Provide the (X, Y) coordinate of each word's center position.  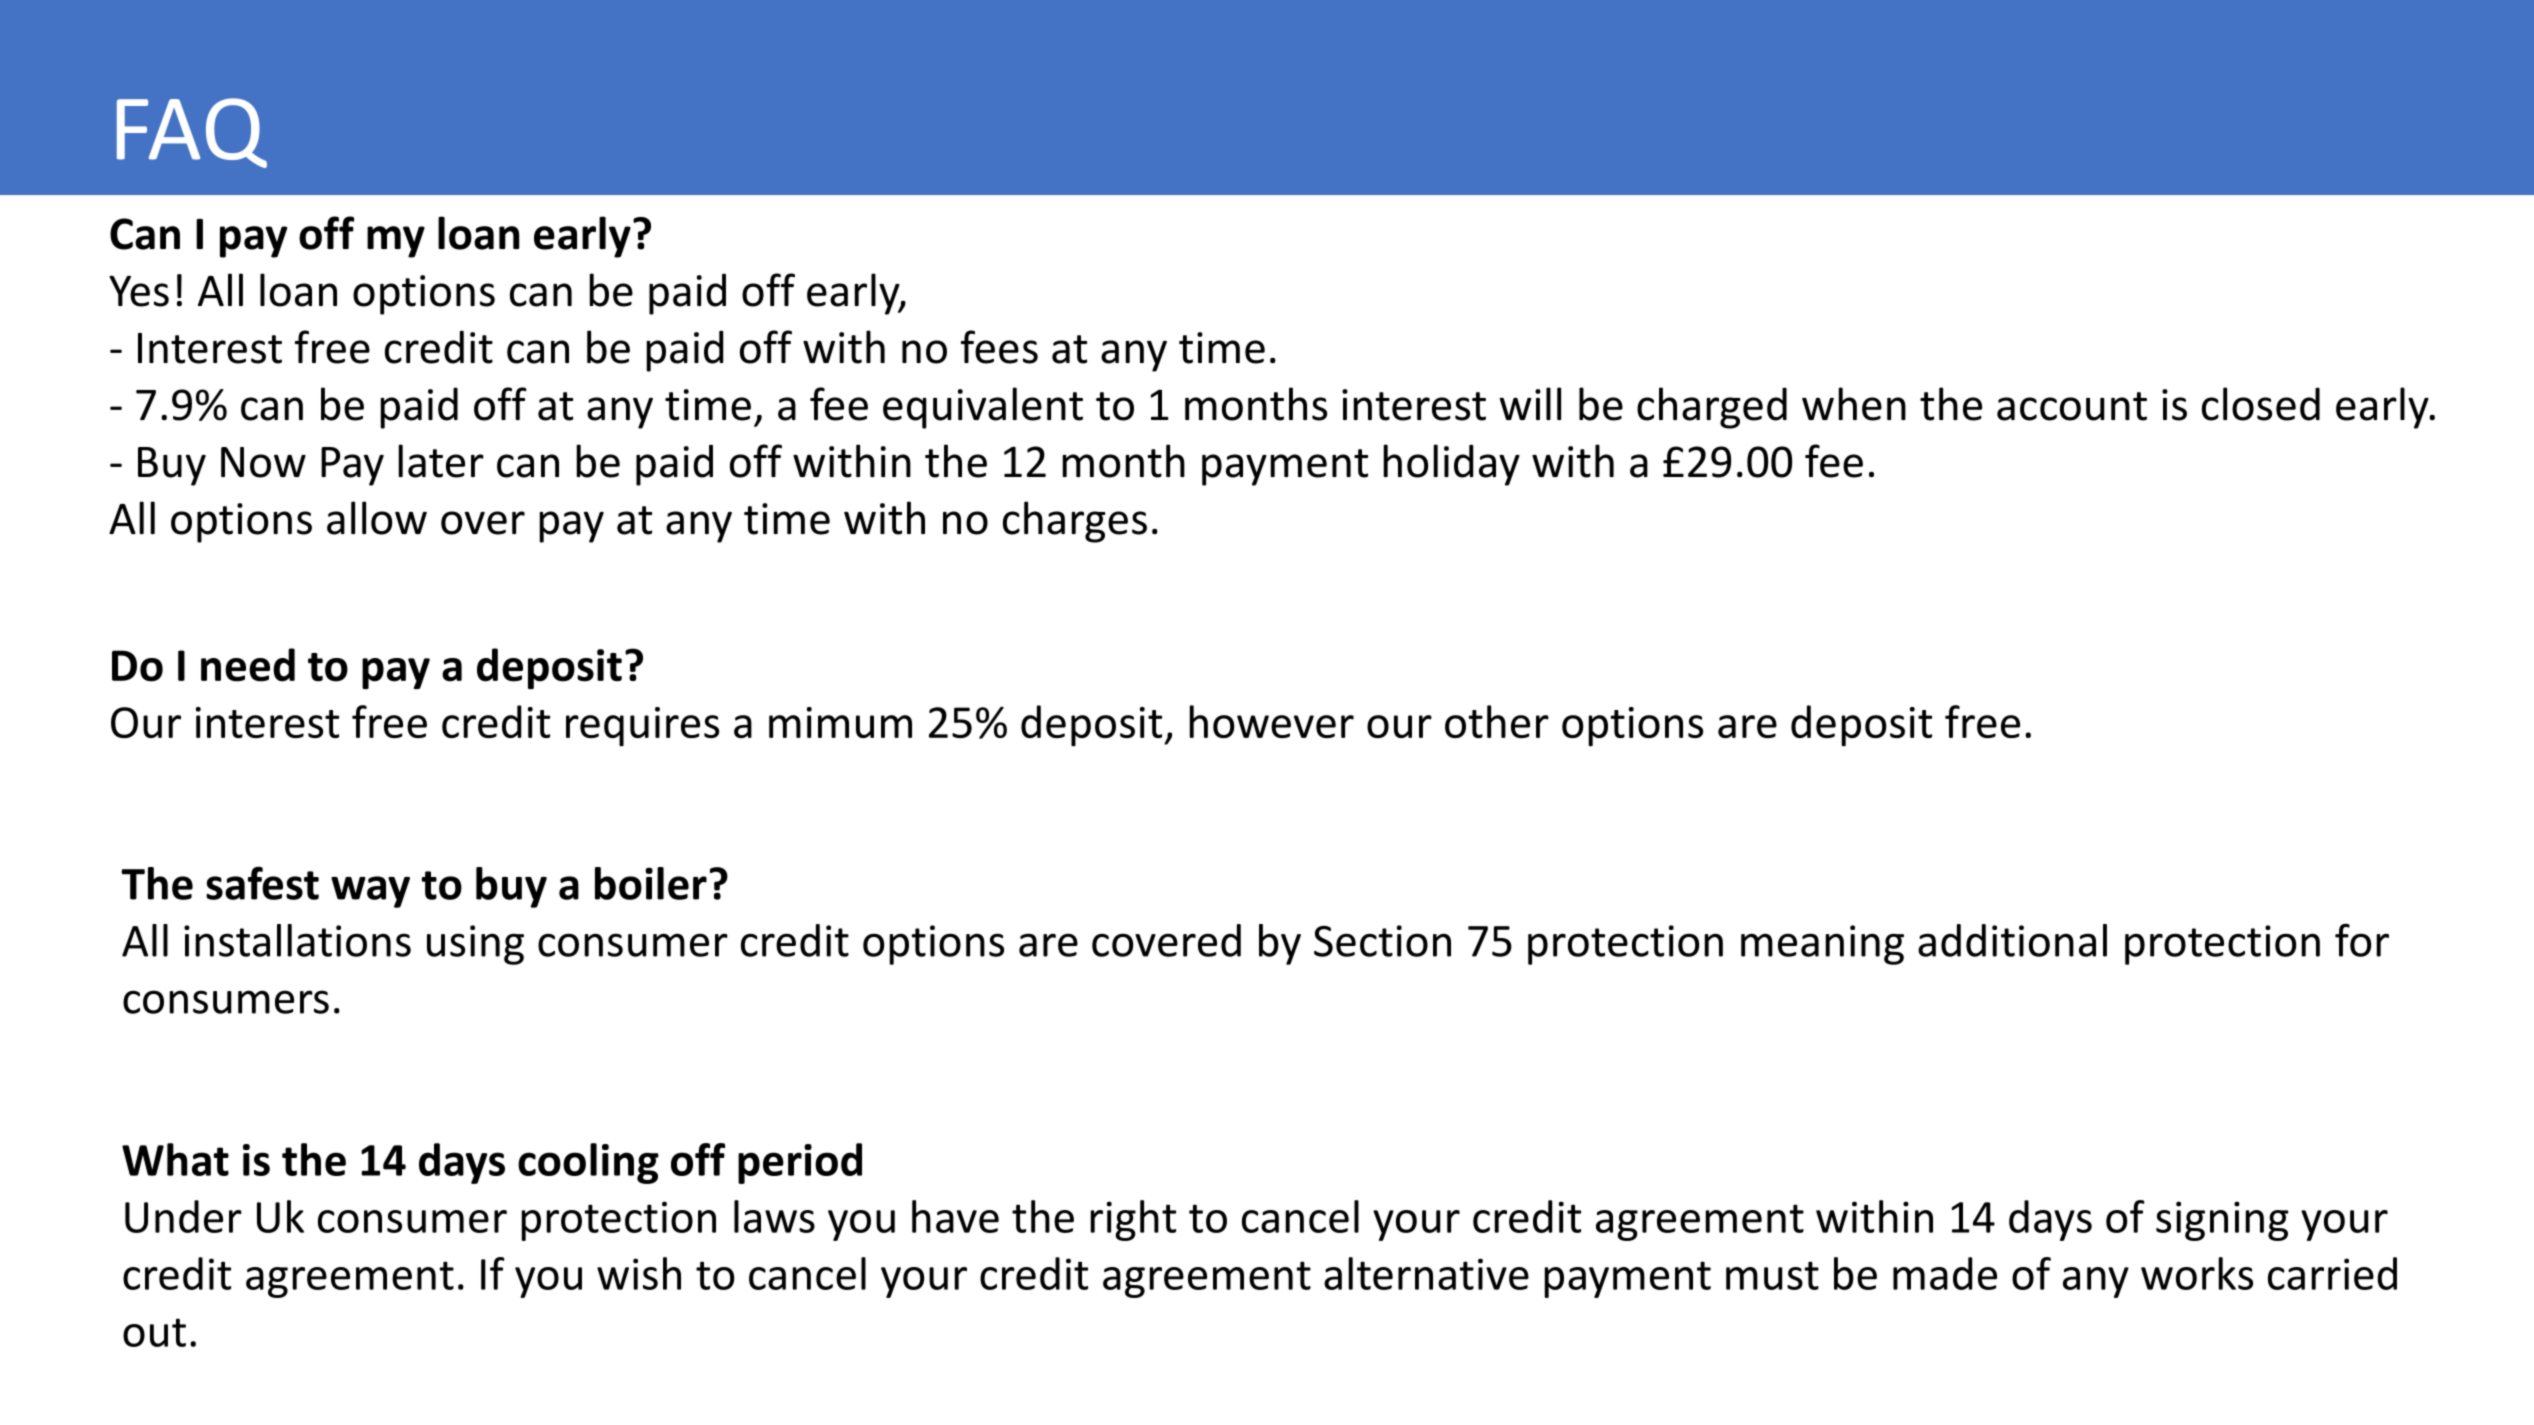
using (475, 945)
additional (2012, 940)
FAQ (192, 133)
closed (2261, 404)
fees (999, 347)
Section (1382, 941)
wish (639, 1273)
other (1497, 721)
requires (642, 727)
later (441, 461)
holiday (1451, 465)
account (2072, 406)
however (1271, 721)
